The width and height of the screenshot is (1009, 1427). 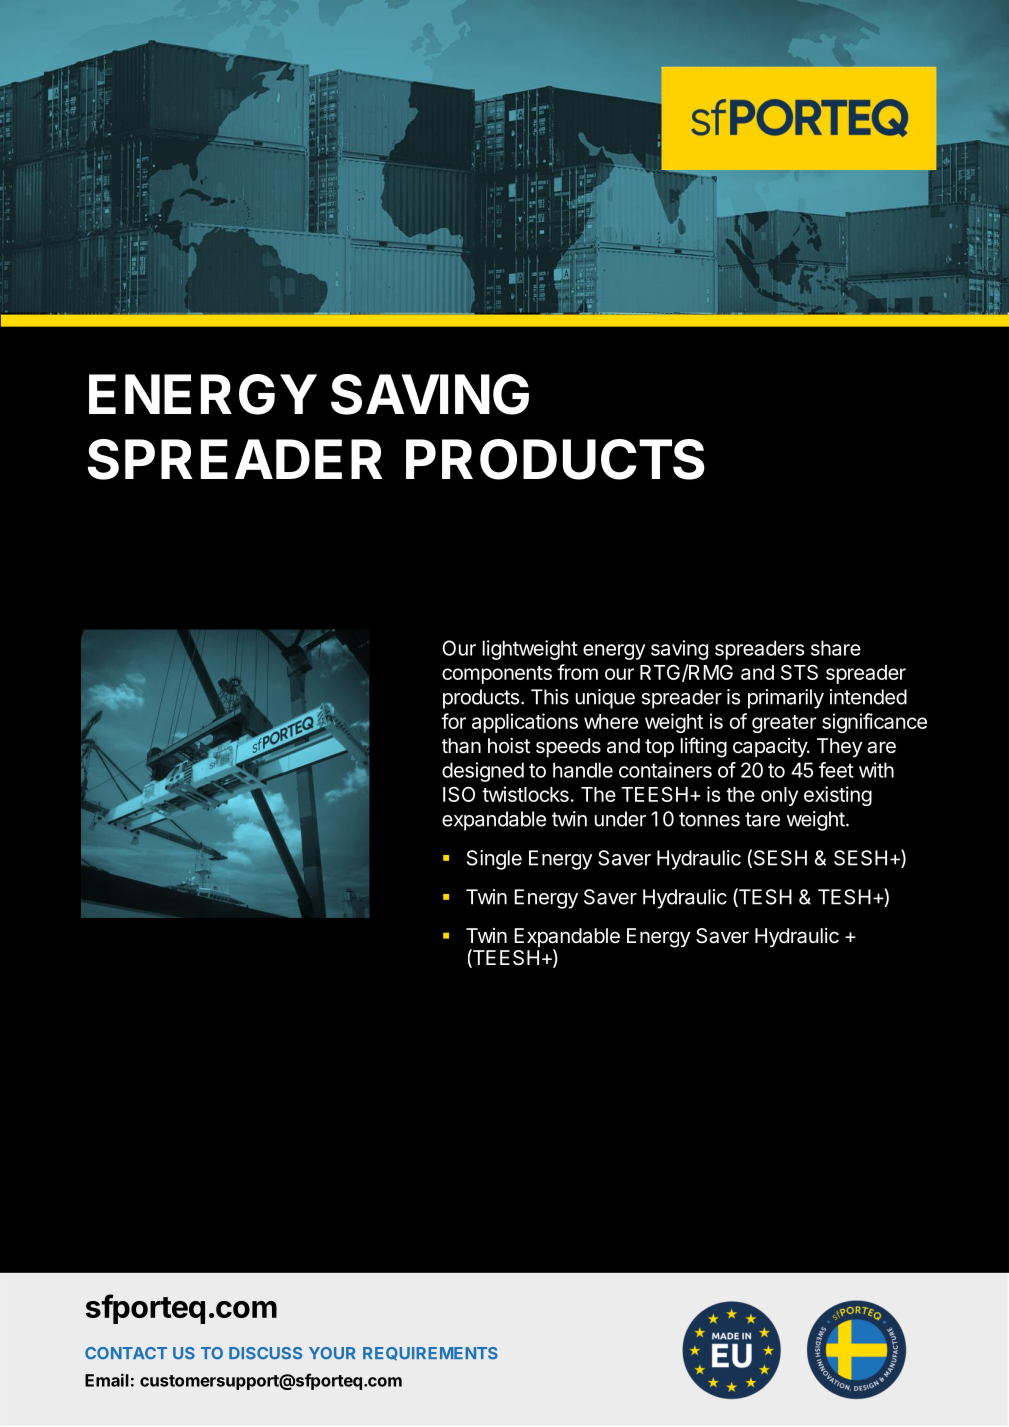 I want to click on Single, so click(x=494, y=860).
